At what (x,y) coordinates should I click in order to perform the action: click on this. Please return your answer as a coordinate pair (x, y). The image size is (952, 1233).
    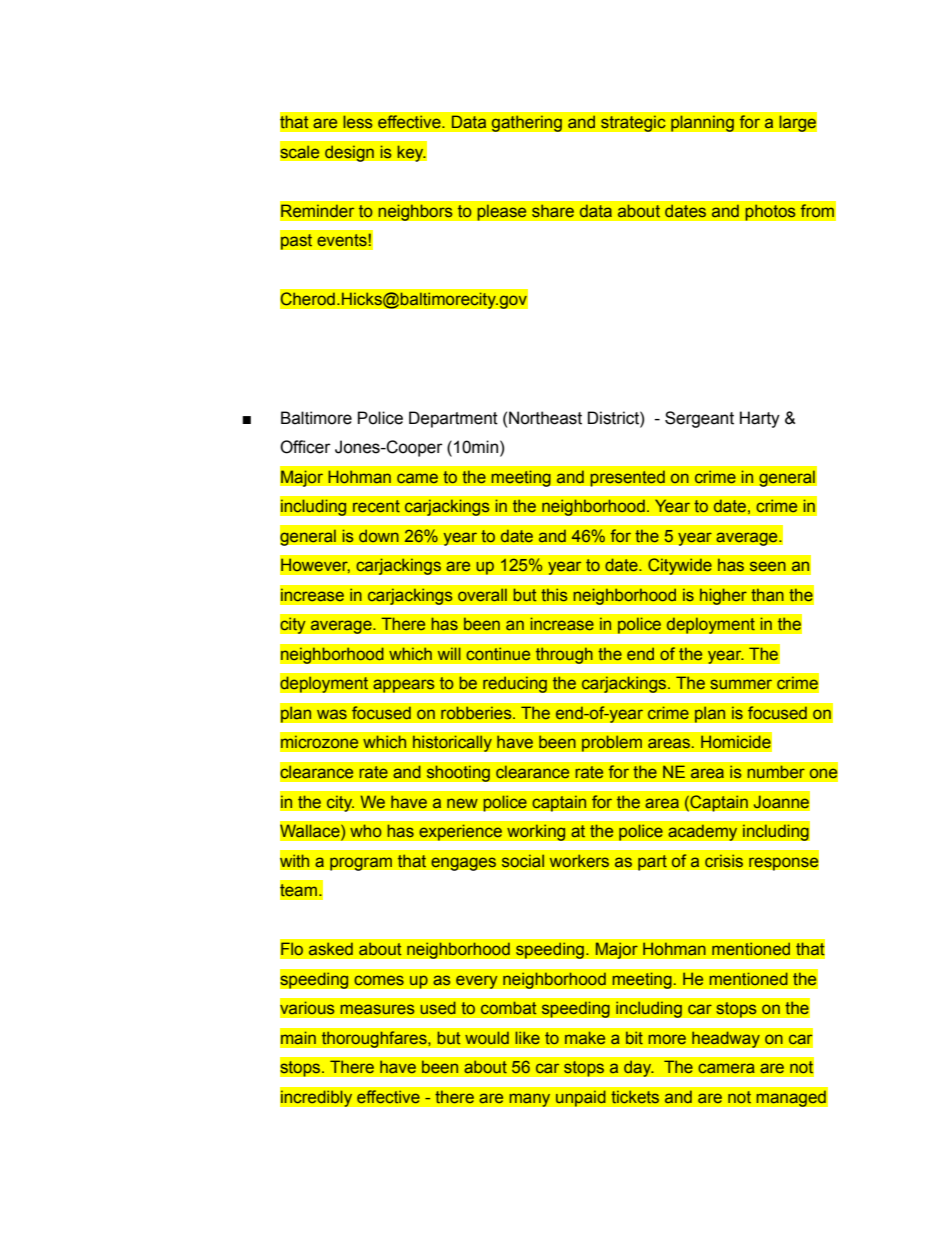
    Looking at the image, I should click on (554, 594).
